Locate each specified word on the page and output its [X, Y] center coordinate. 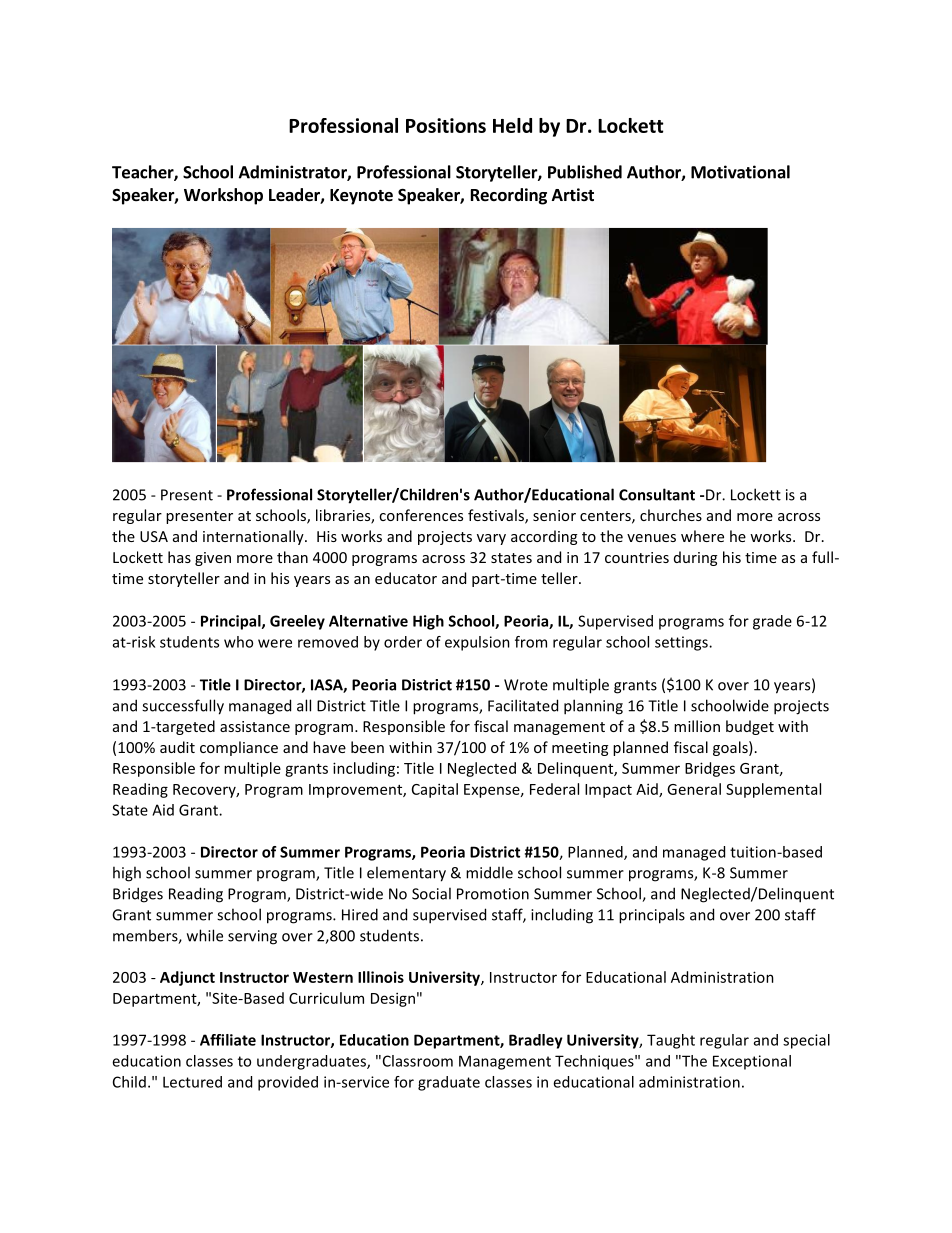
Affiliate [228, 1040]
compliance [239, 748]
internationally [254, 537]
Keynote [361, 197]
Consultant [657, 494]
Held [512, 125]
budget [750, 727]
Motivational [740, 172]
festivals [497, 516]
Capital [435, 790]
